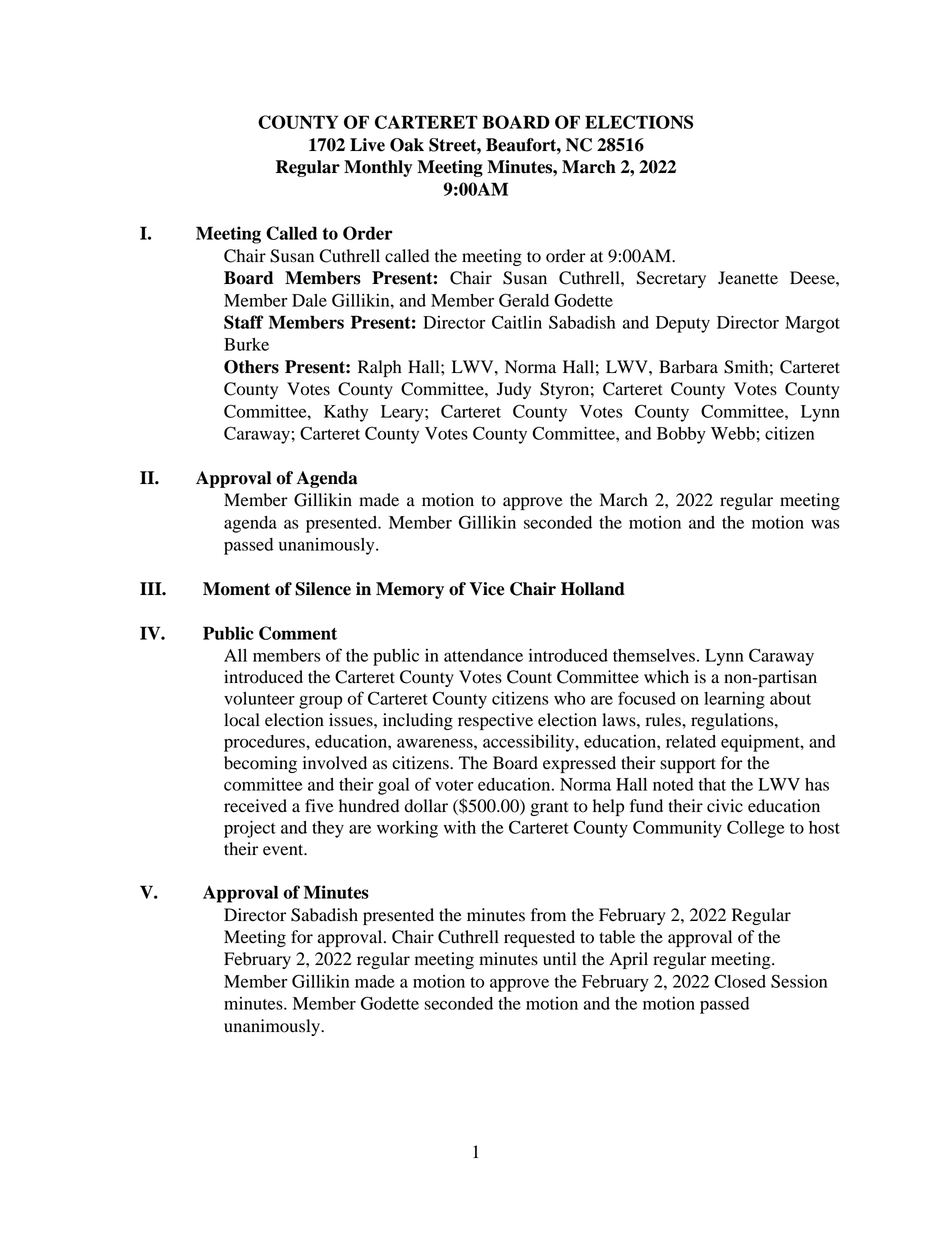  I want to click on Barbara, so click(688, 367).
